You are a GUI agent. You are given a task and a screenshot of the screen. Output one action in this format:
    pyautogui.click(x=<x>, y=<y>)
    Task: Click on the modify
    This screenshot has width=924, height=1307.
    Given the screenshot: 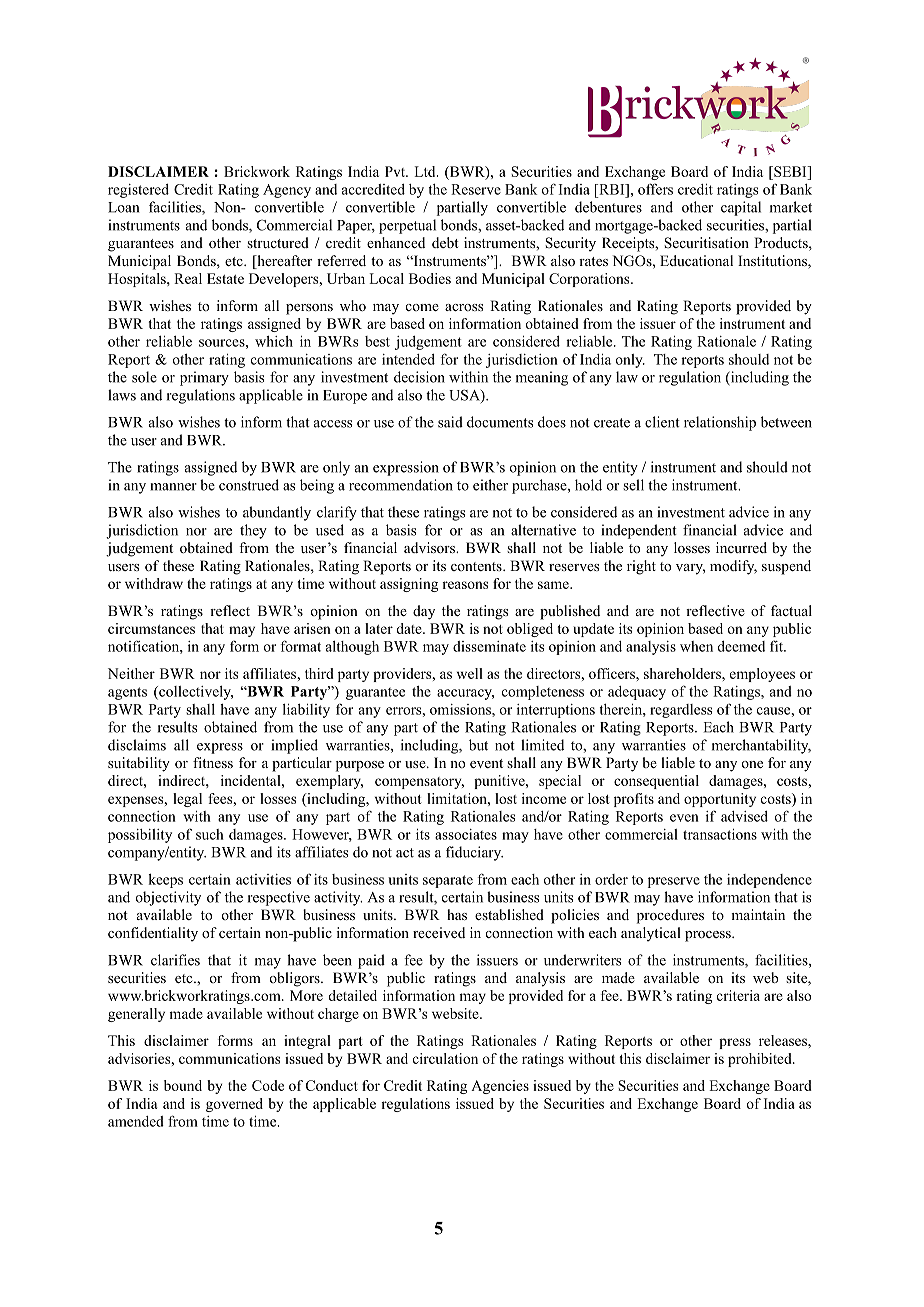 What is the action you would take?
    pyautogui.click(x=733, y=567)
